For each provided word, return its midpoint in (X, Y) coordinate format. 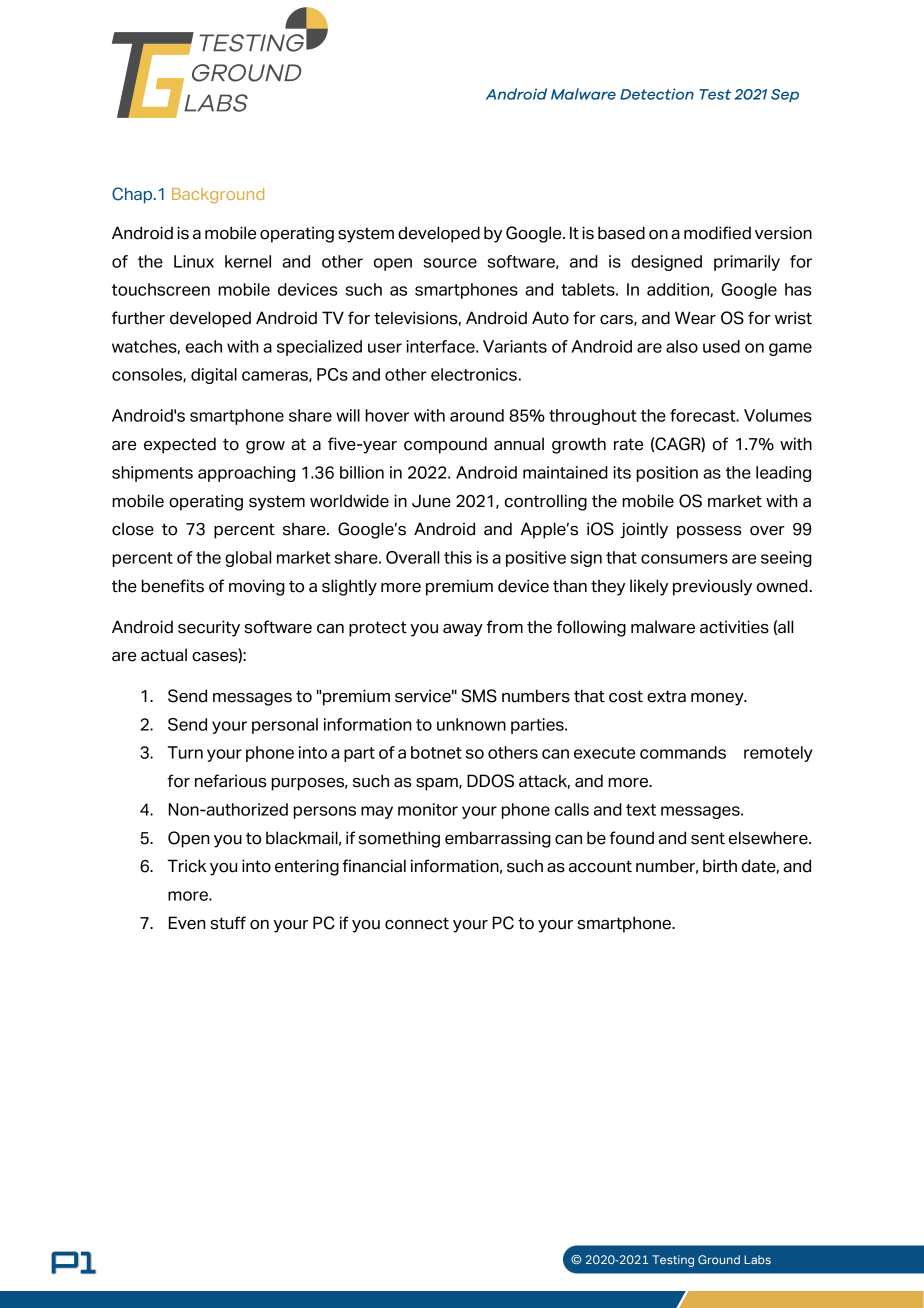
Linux (194, 261)
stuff (228, 923)
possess (709, 532)
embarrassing (498, 839)
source (450, 263)
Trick (186, 866)
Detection (657, 94)
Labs (757, 1259)
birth (720, 866)
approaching (246, 474)
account (600, 866)
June (431, 501)
